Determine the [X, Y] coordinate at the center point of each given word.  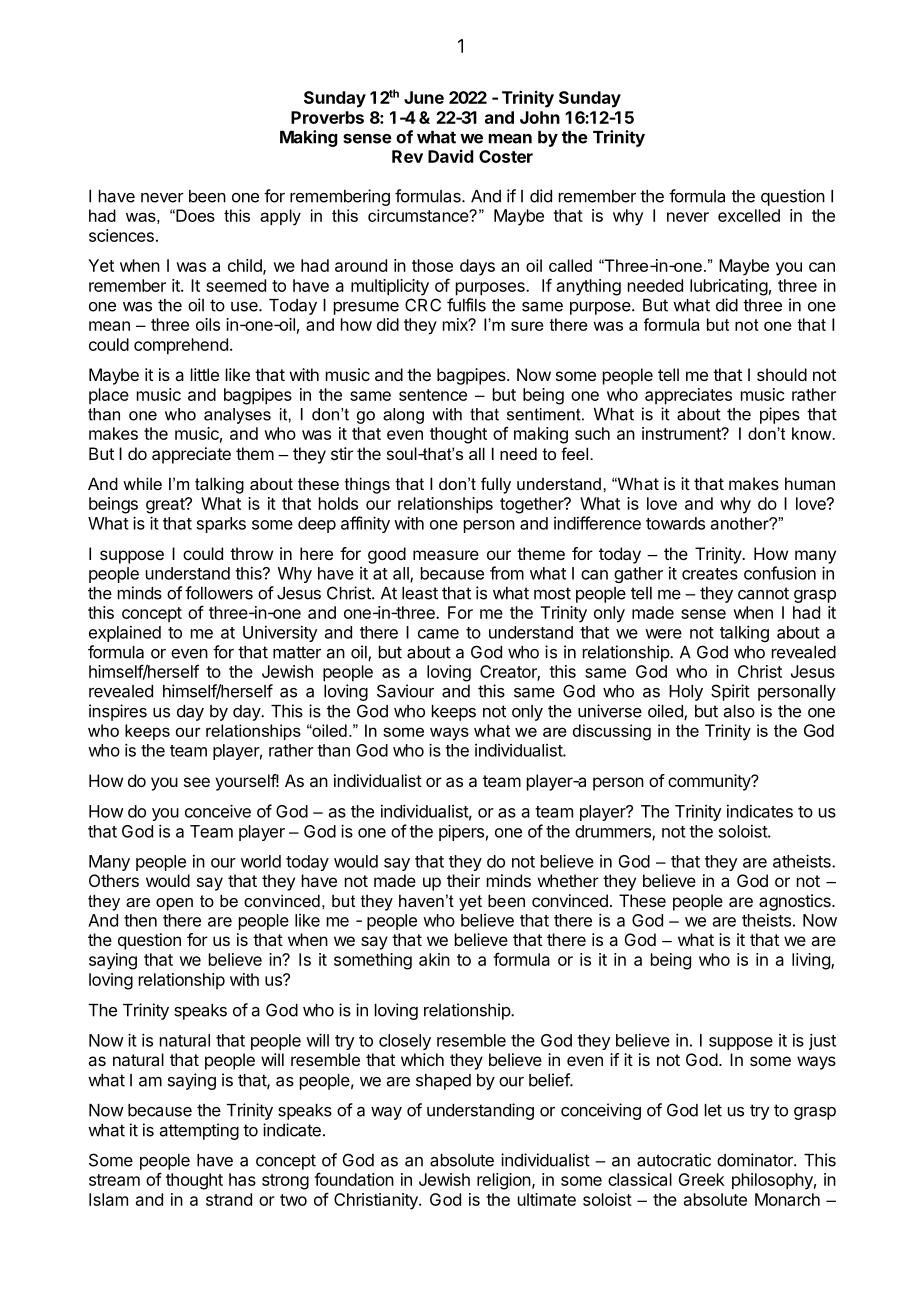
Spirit [730, 692]
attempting [199, 1131]
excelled [749, 215]
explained [125, 634]
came [438, 634]
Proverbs [327, 117]
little [205, 374]
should [782, 374]
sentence [433, 395]
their [463, 880]
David [451, 156]
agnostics [796, 902]
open [174, 904]
